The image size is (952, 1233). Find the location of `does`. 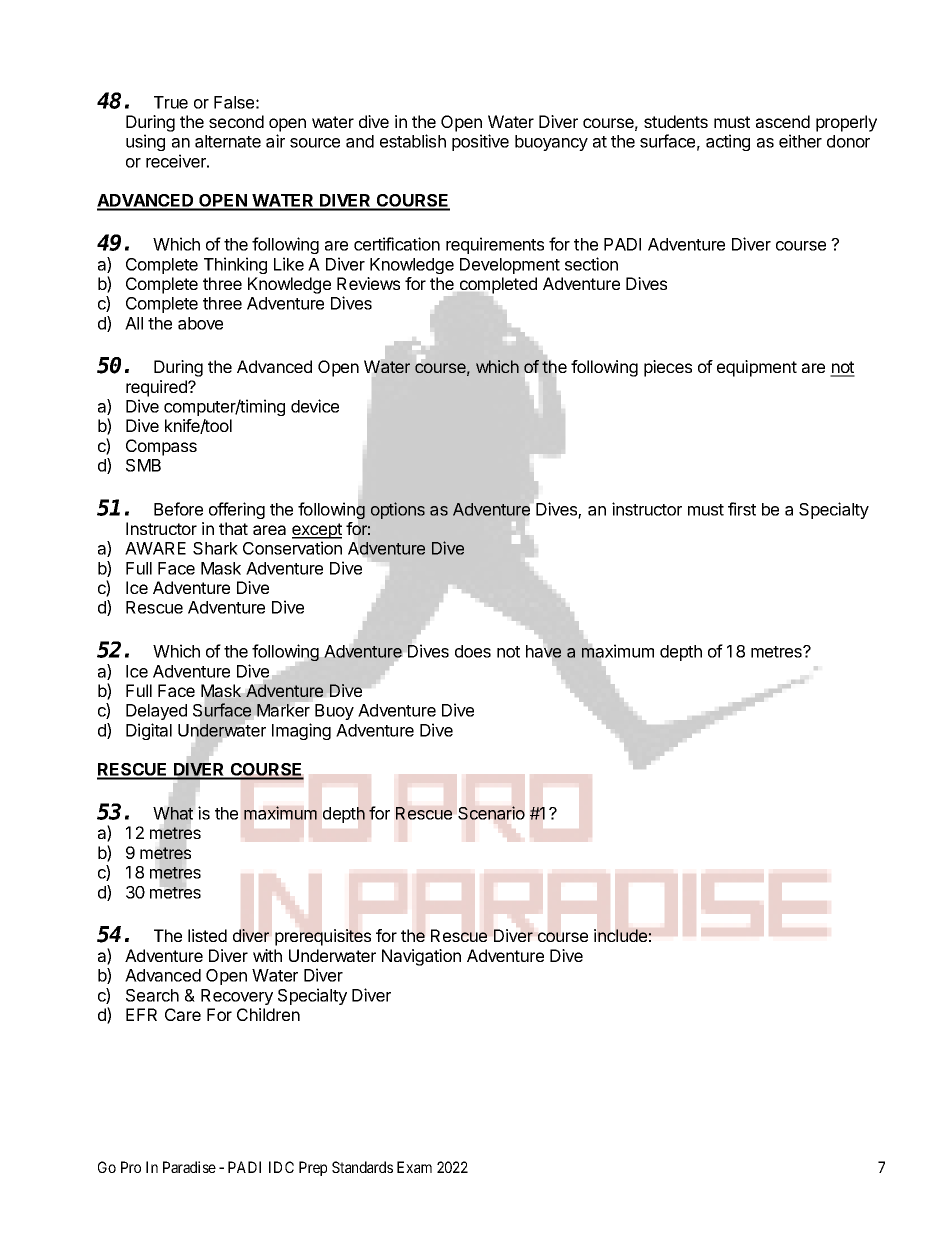

does is located at coordinates (473, 651).
